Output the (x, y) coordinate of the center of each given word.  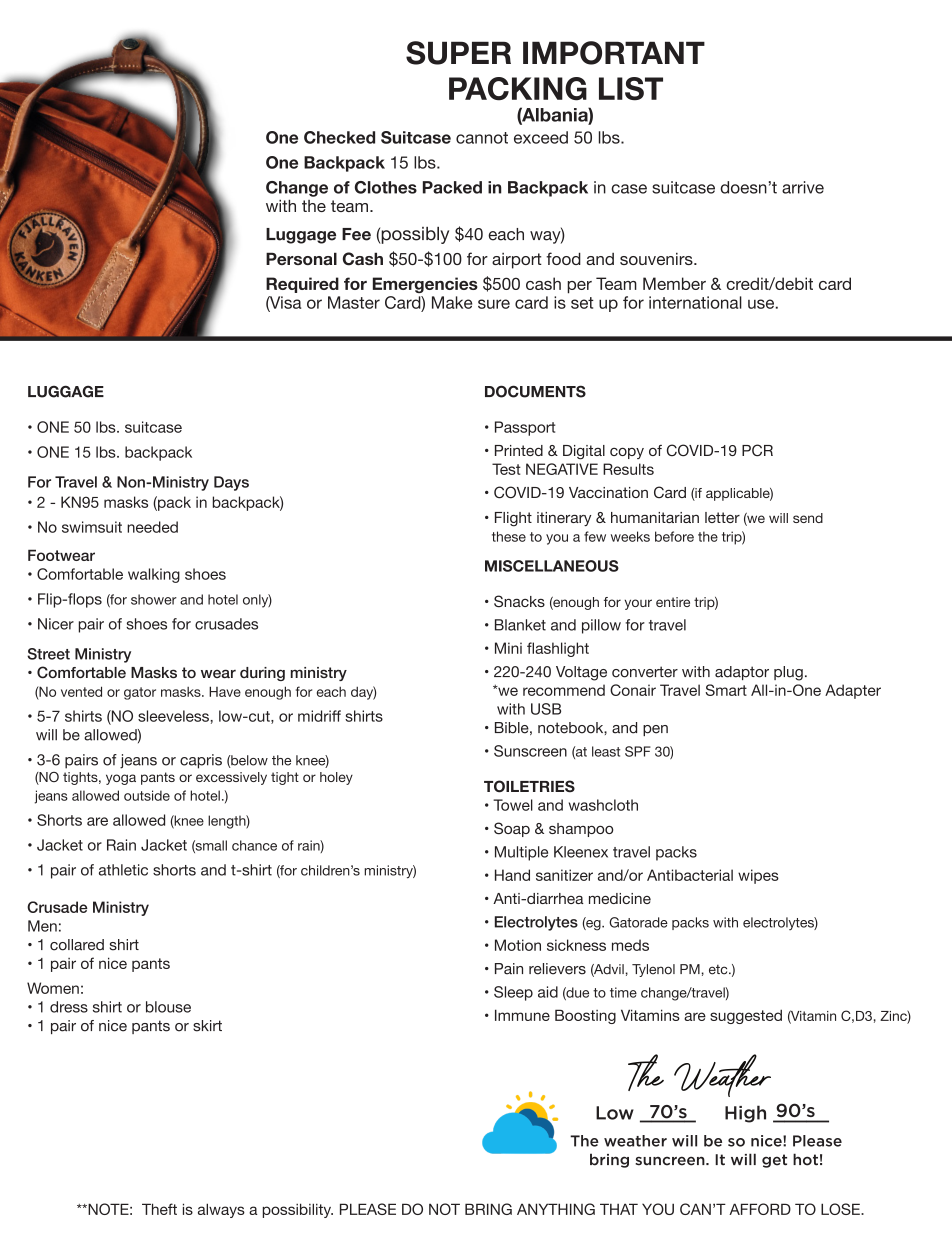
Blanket (520, 625)
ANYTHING (556, 1209)
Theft (159, 1209)
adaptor (742, 673)
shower (154, 599)
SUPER (458, 53)
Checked (339, 137)
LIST (631, 89)
